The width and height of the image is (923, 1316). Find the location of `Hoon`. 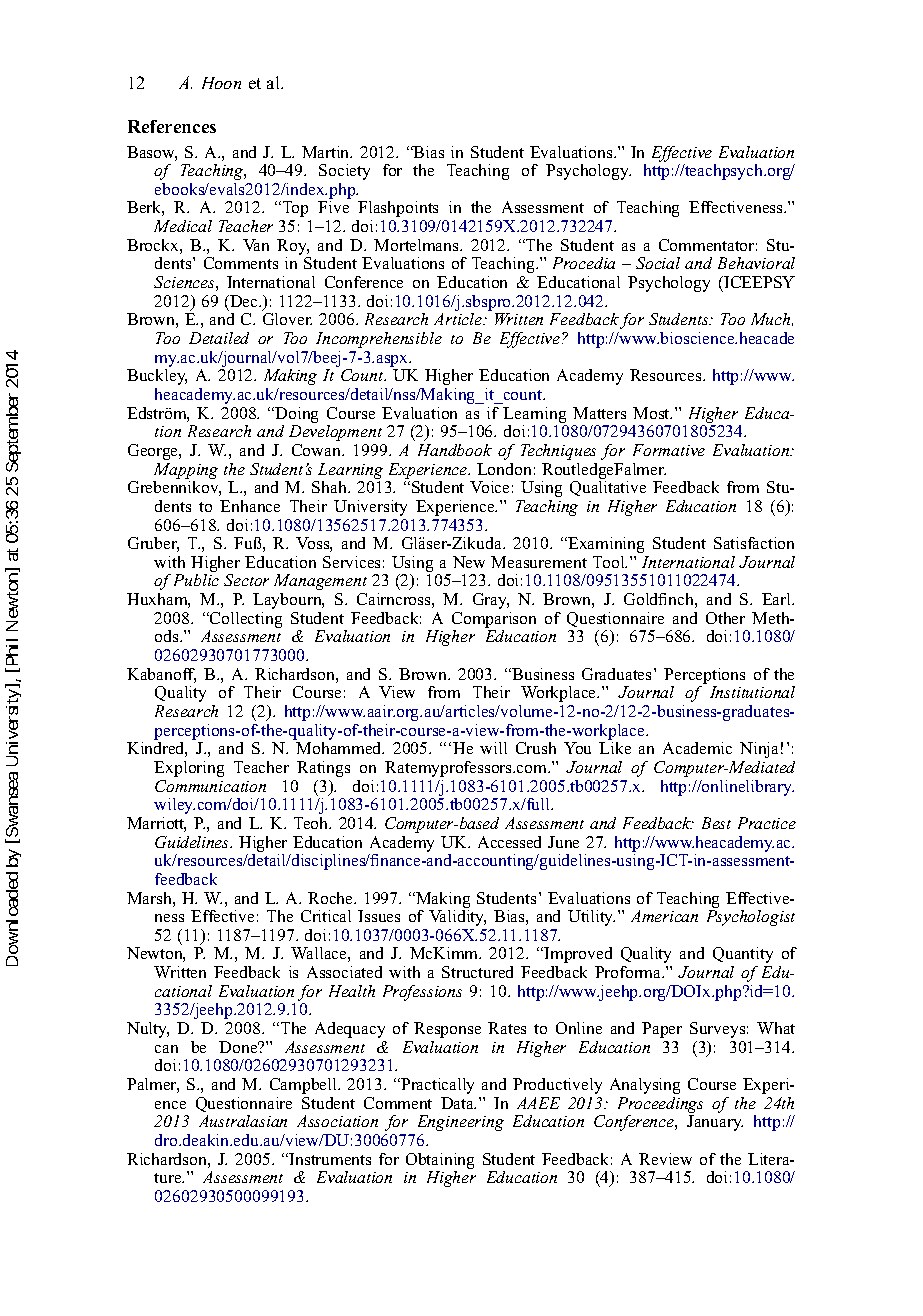

Hoon is located at coordinates (221, 83).
